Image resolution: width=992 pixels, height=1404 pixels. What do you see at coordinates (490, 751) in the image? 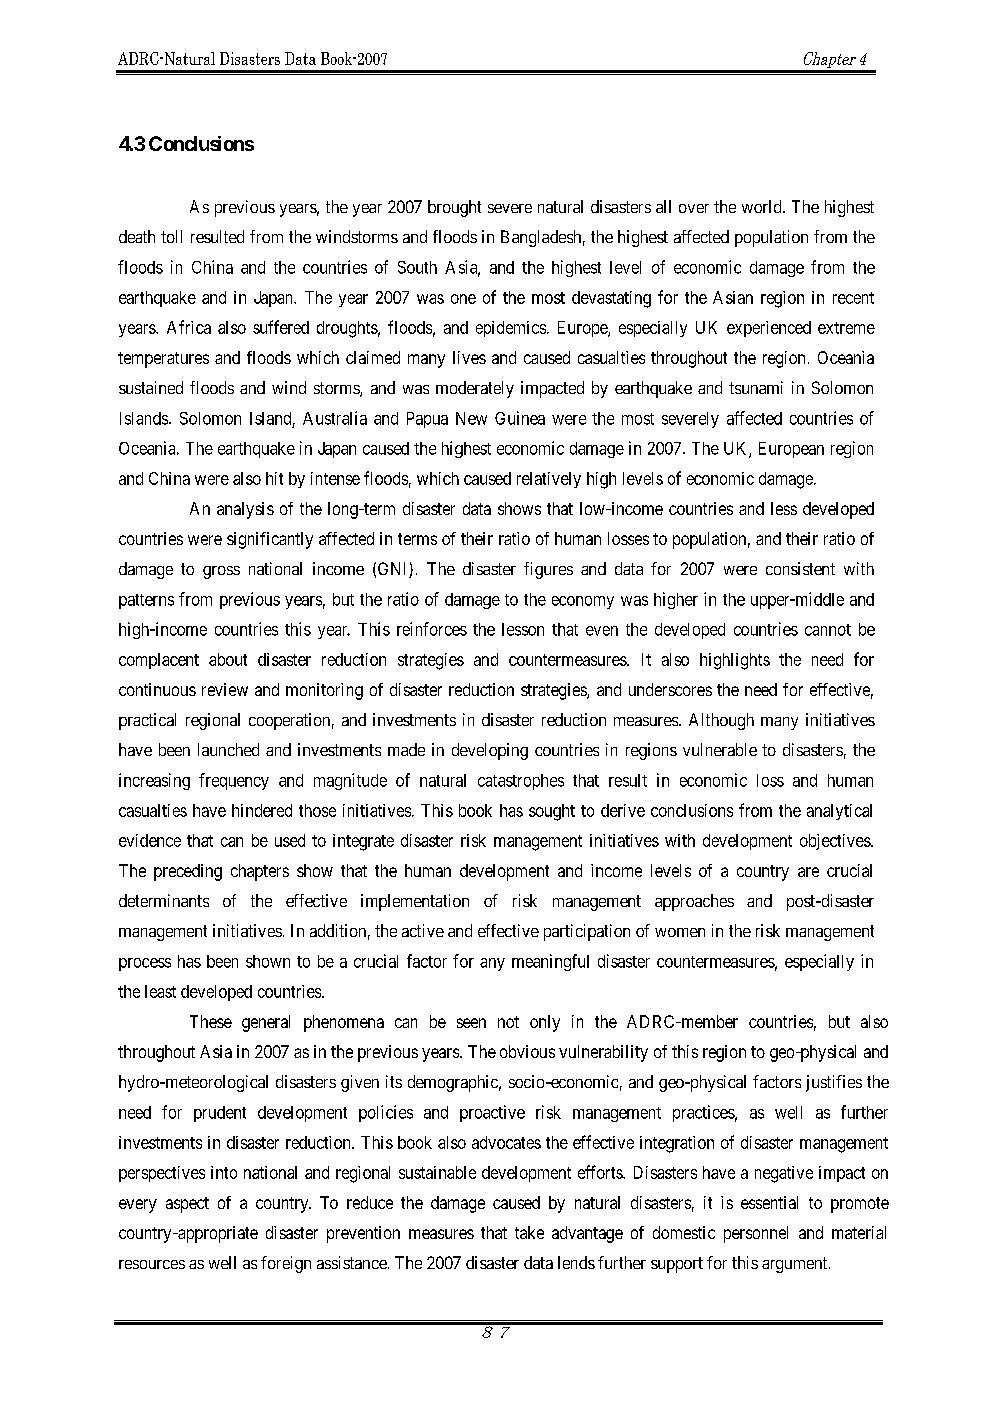
I see `developing` at bounding box center [490, 751].
